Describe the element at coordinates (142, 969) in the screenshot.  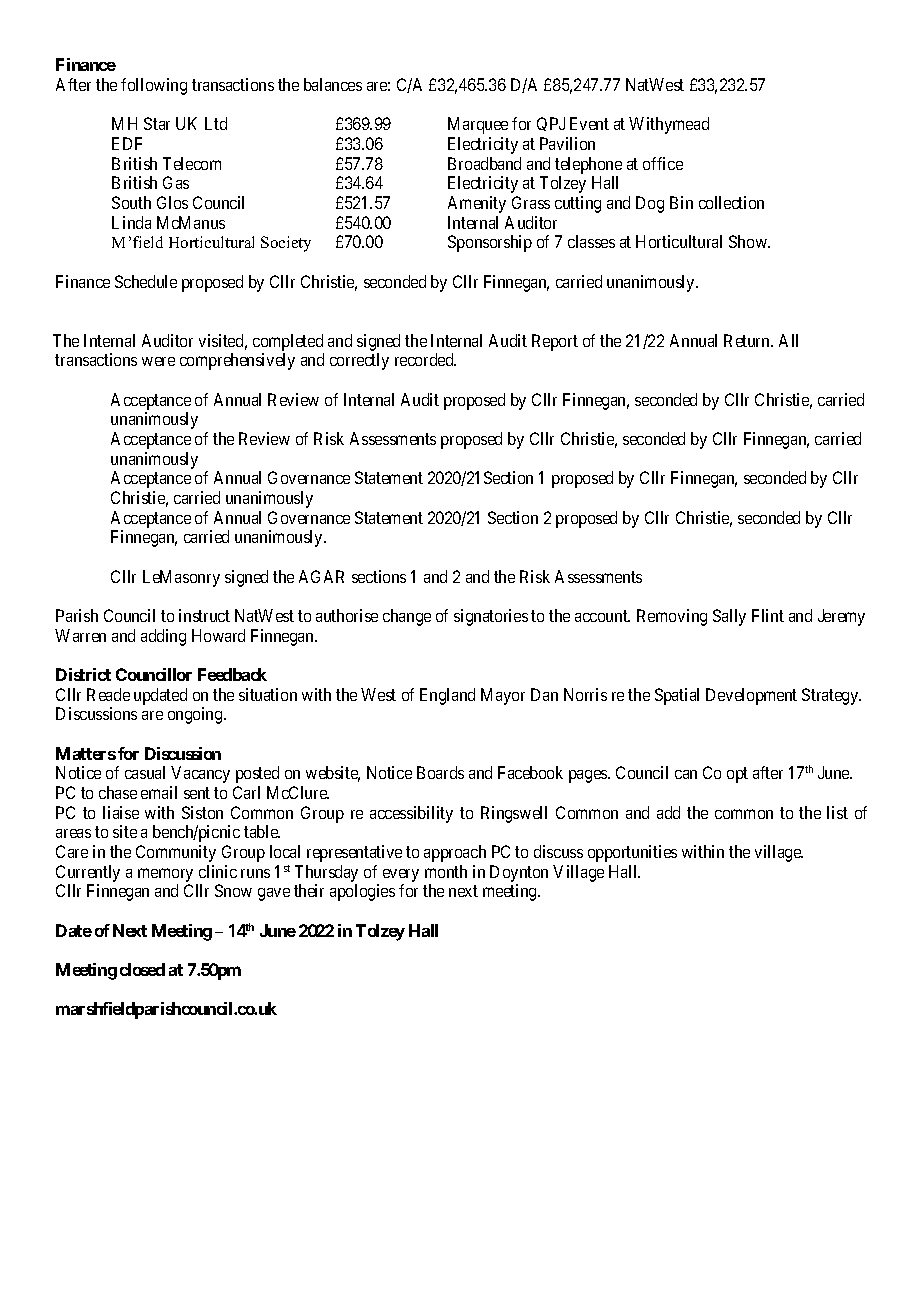
I see `closed` at that location.
